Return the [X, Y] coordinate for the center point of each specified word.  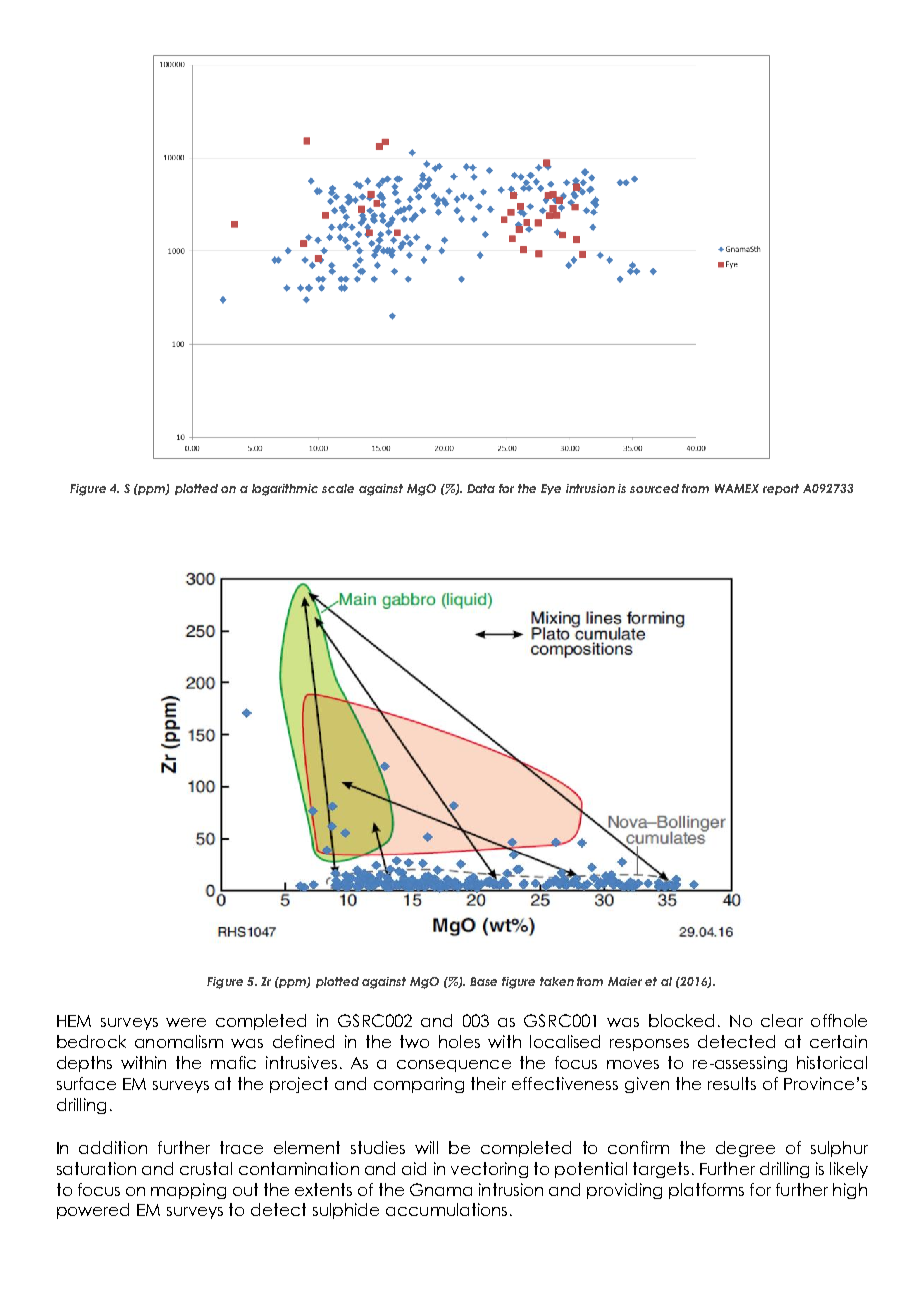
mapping [188, 1191]
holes [459, 1041]
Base [483, 981]
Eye [551, 489]
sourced [654, 488]
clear [782, 1020]
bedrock [91, 1041]
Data [481, 488]
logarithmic [285, 490]
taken [557, 981]
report [781, 489]
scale [338, 488]
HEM [74, 1021]
